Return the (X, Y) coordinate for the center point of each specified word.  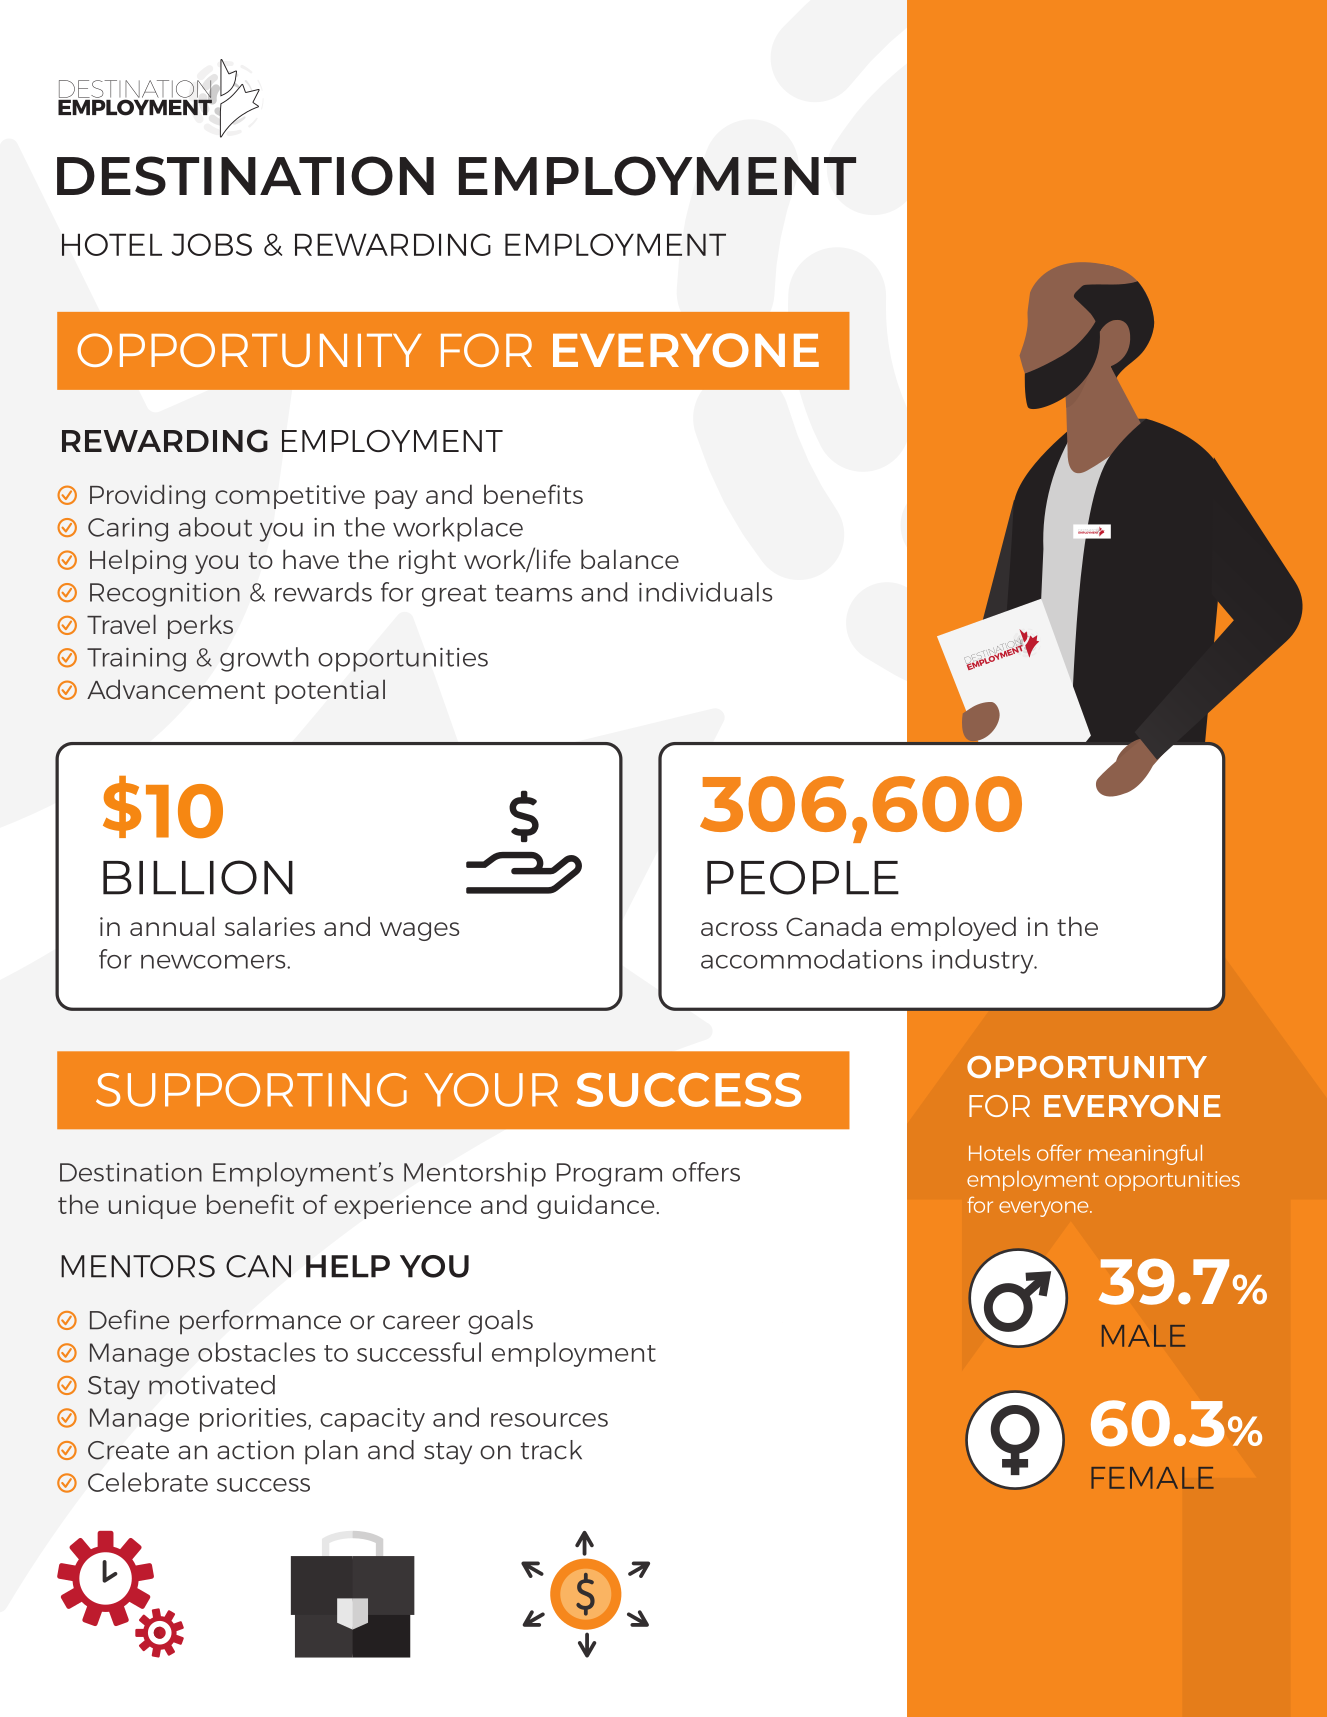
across (739, 929)
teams (533, 593)
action (255, 1450)
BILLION (198, 877)
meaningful (1145, 1154)
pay (396, 499)
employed (953, 928)
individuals (705, 592)
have (311, 559)
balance (630, 559)
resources (549, 1420)
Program (609, 1175)
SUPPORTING (251, 1090)
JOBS (211, 244)
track (551, 1450)
